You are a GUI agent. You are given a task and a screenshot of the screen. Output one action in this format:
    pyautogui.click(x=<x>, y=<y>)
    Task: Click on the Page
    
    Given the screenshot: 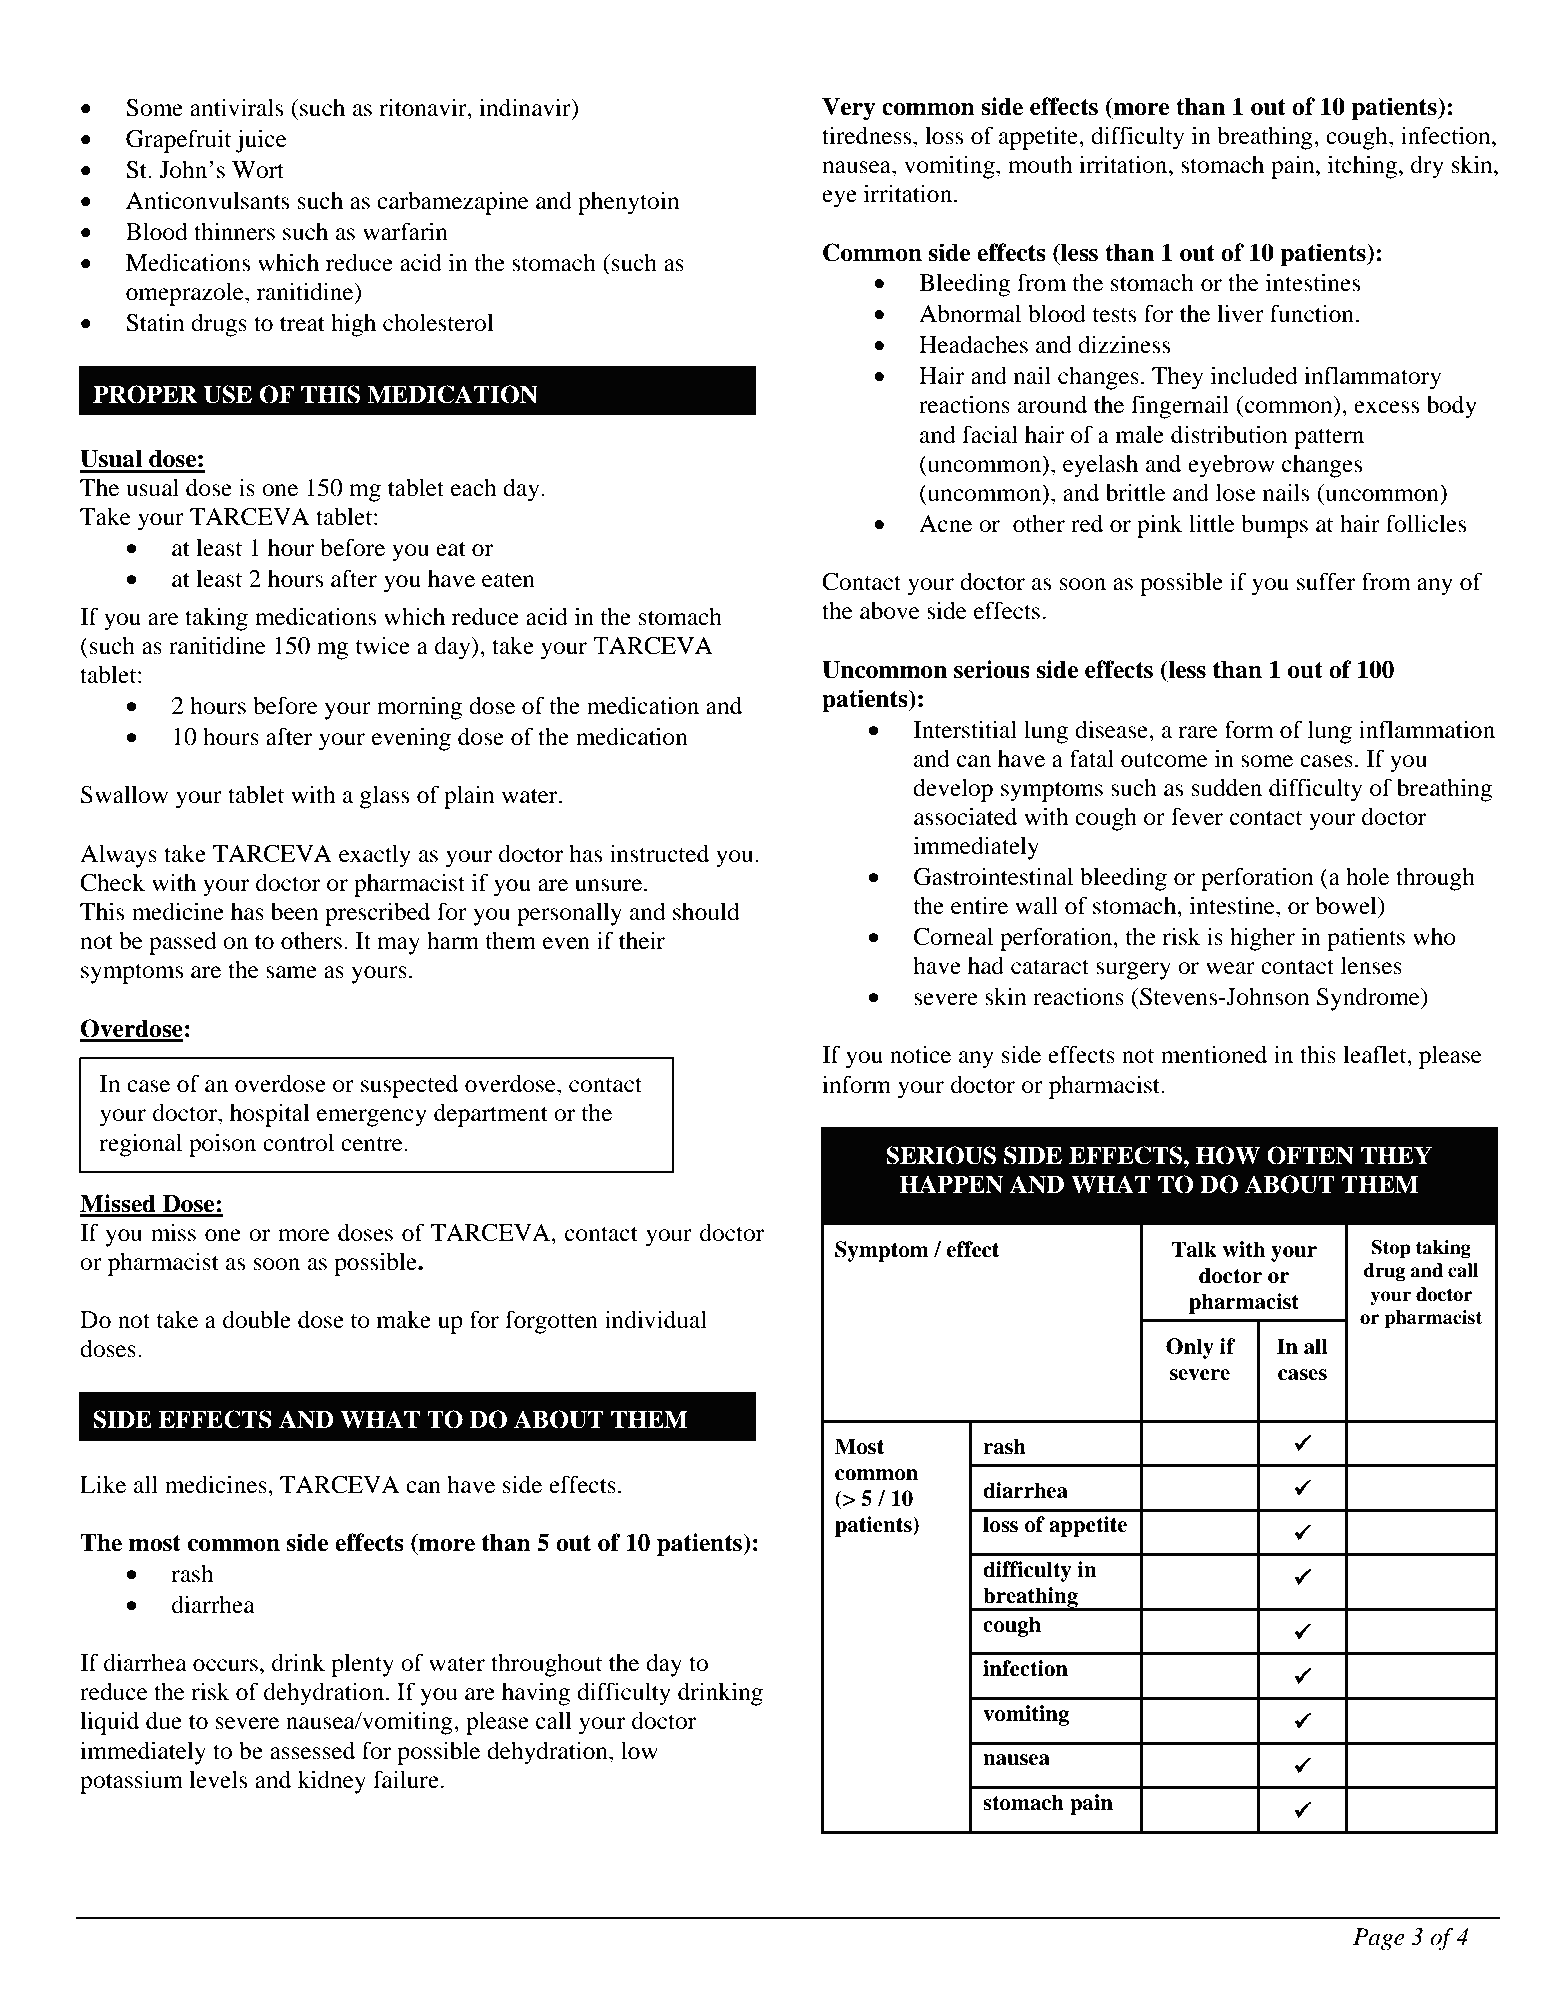 What is the action you would take?
    pyautogui.click(x=1379, y=1939)
